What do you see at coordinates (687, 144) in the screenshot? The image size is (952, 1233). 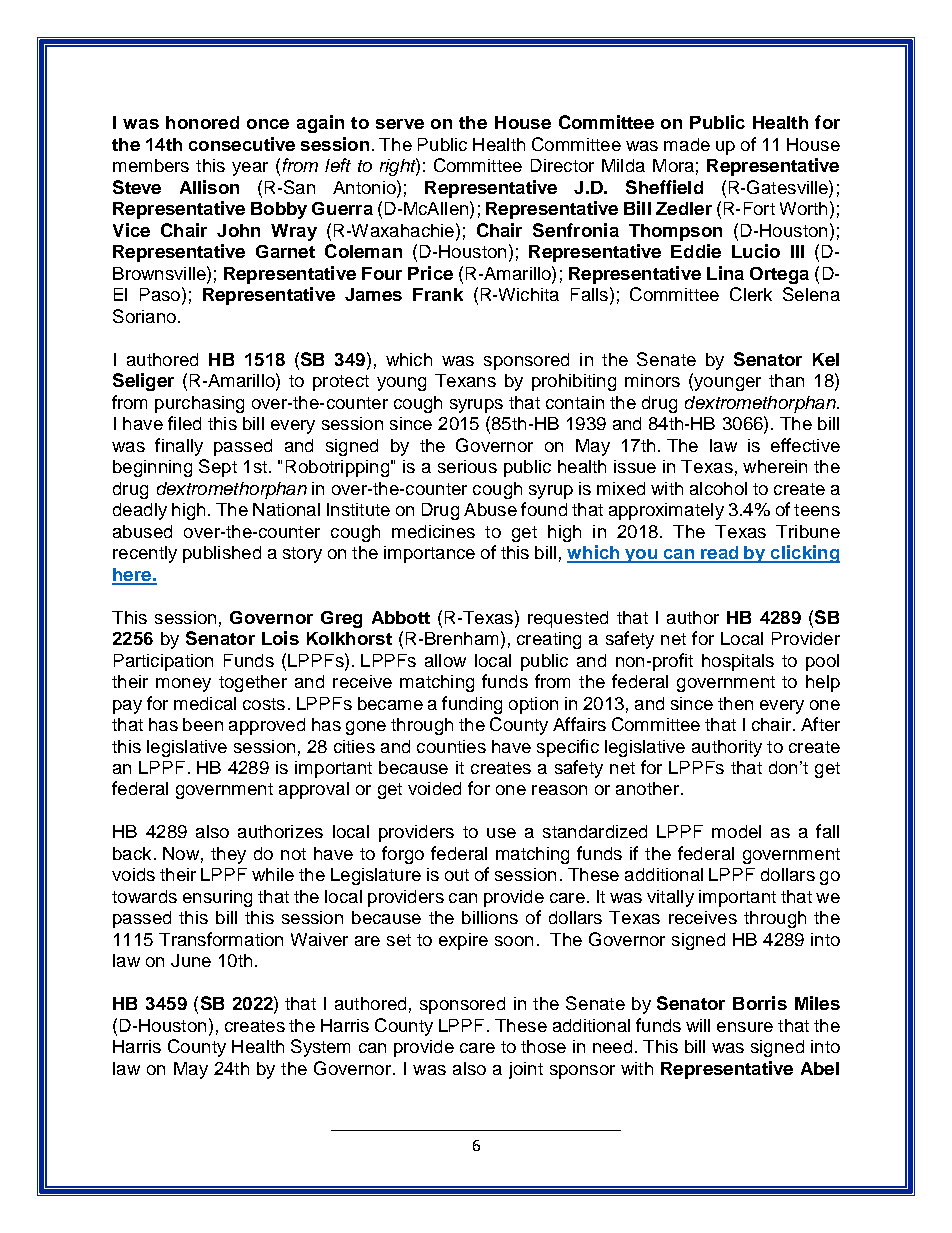 I see `made` at bounding box center [687, 144].
